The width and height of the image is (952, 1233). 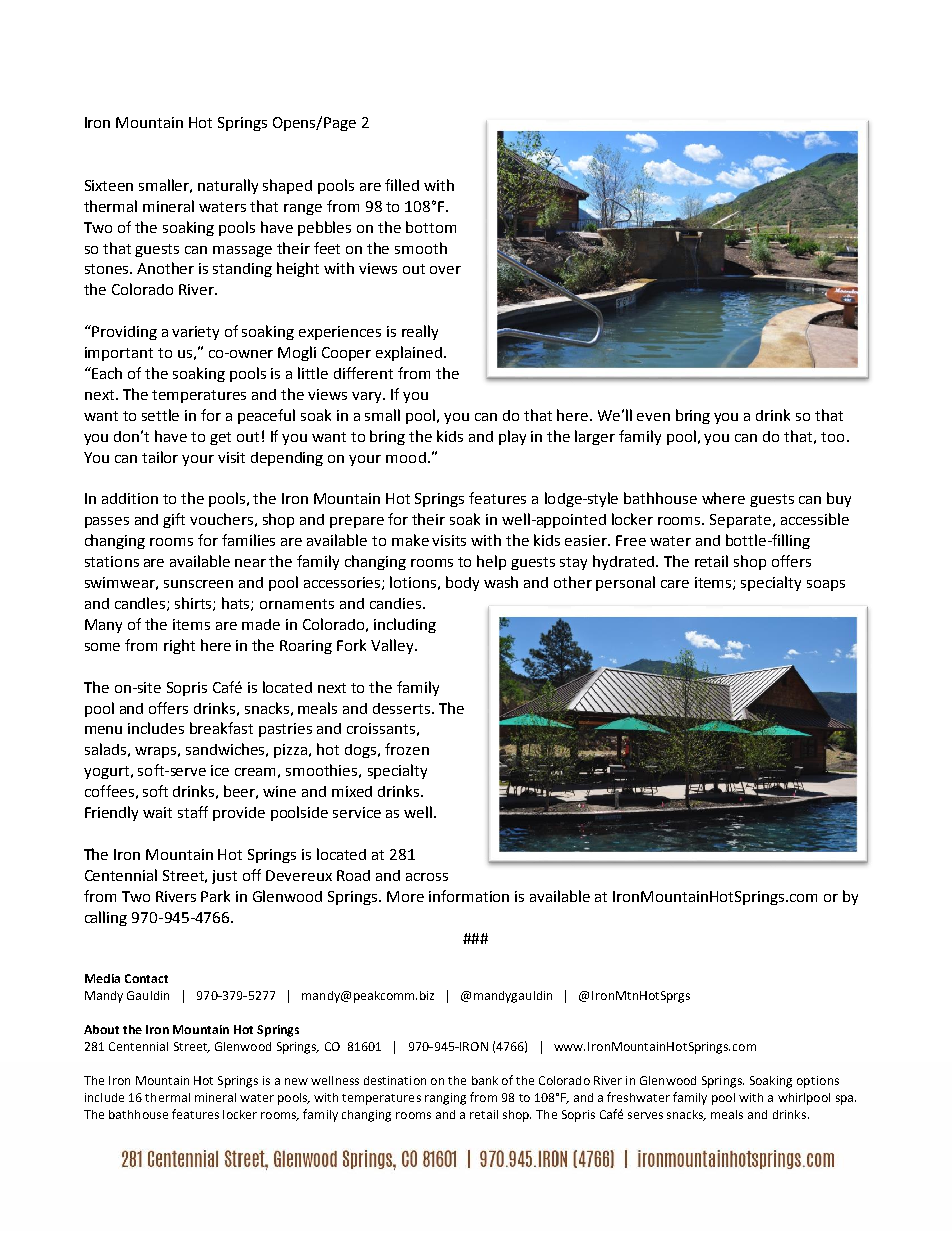 I want to click on bottom, so click(x=431, y=227).
